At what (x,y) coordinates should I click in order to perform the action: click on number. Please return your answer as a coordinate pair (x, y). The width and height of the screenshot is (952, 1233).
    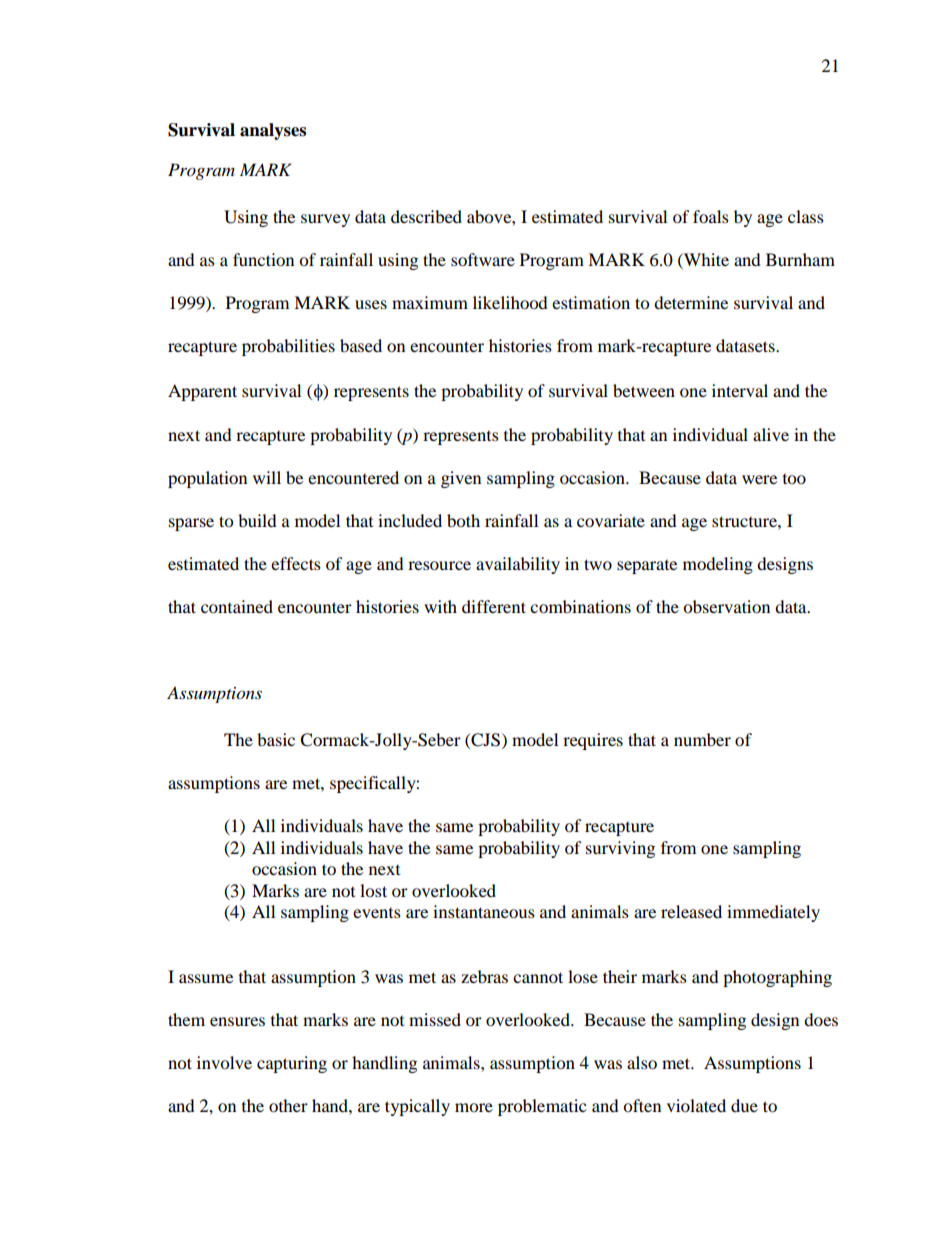
    Looking at the image, I should click on (702, 739).
